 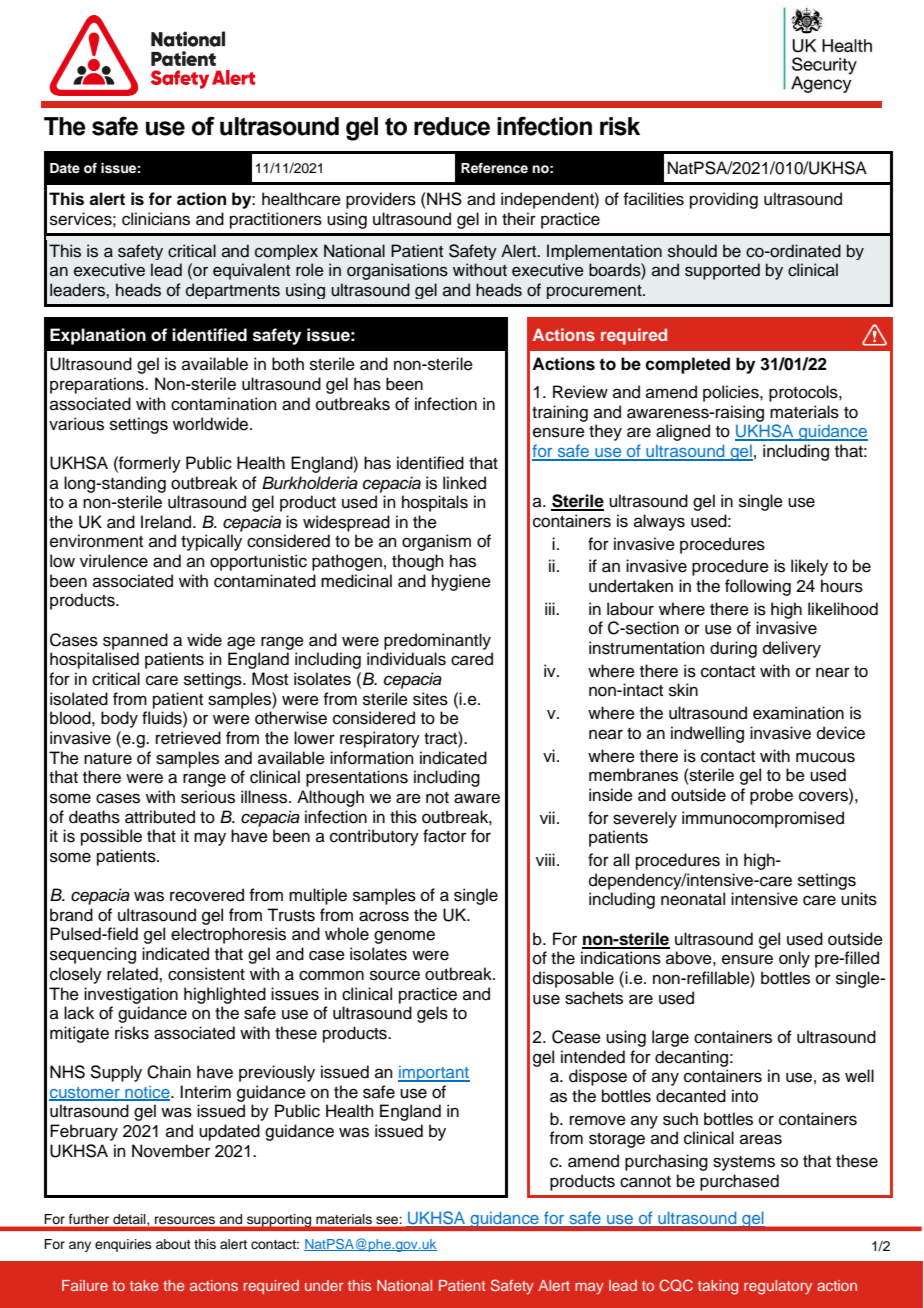 What do you see at coordinates (494, 168) in the screenshot?
I see `Reference` at bounding box center [494, 168].
